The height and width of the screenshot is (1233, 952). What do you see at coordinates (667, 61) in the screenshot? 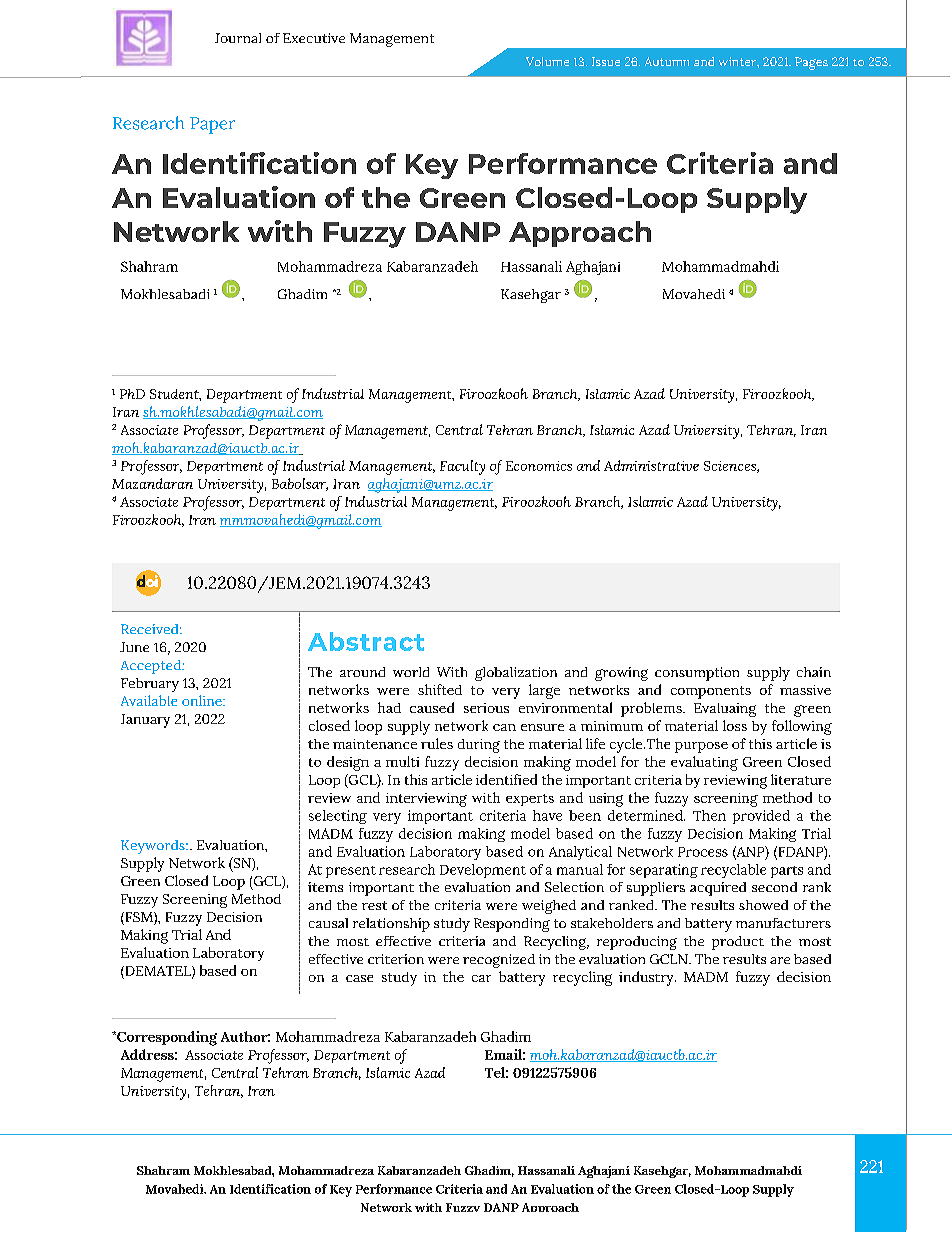
I see `Autumn` at bounding box center [667, 61].
